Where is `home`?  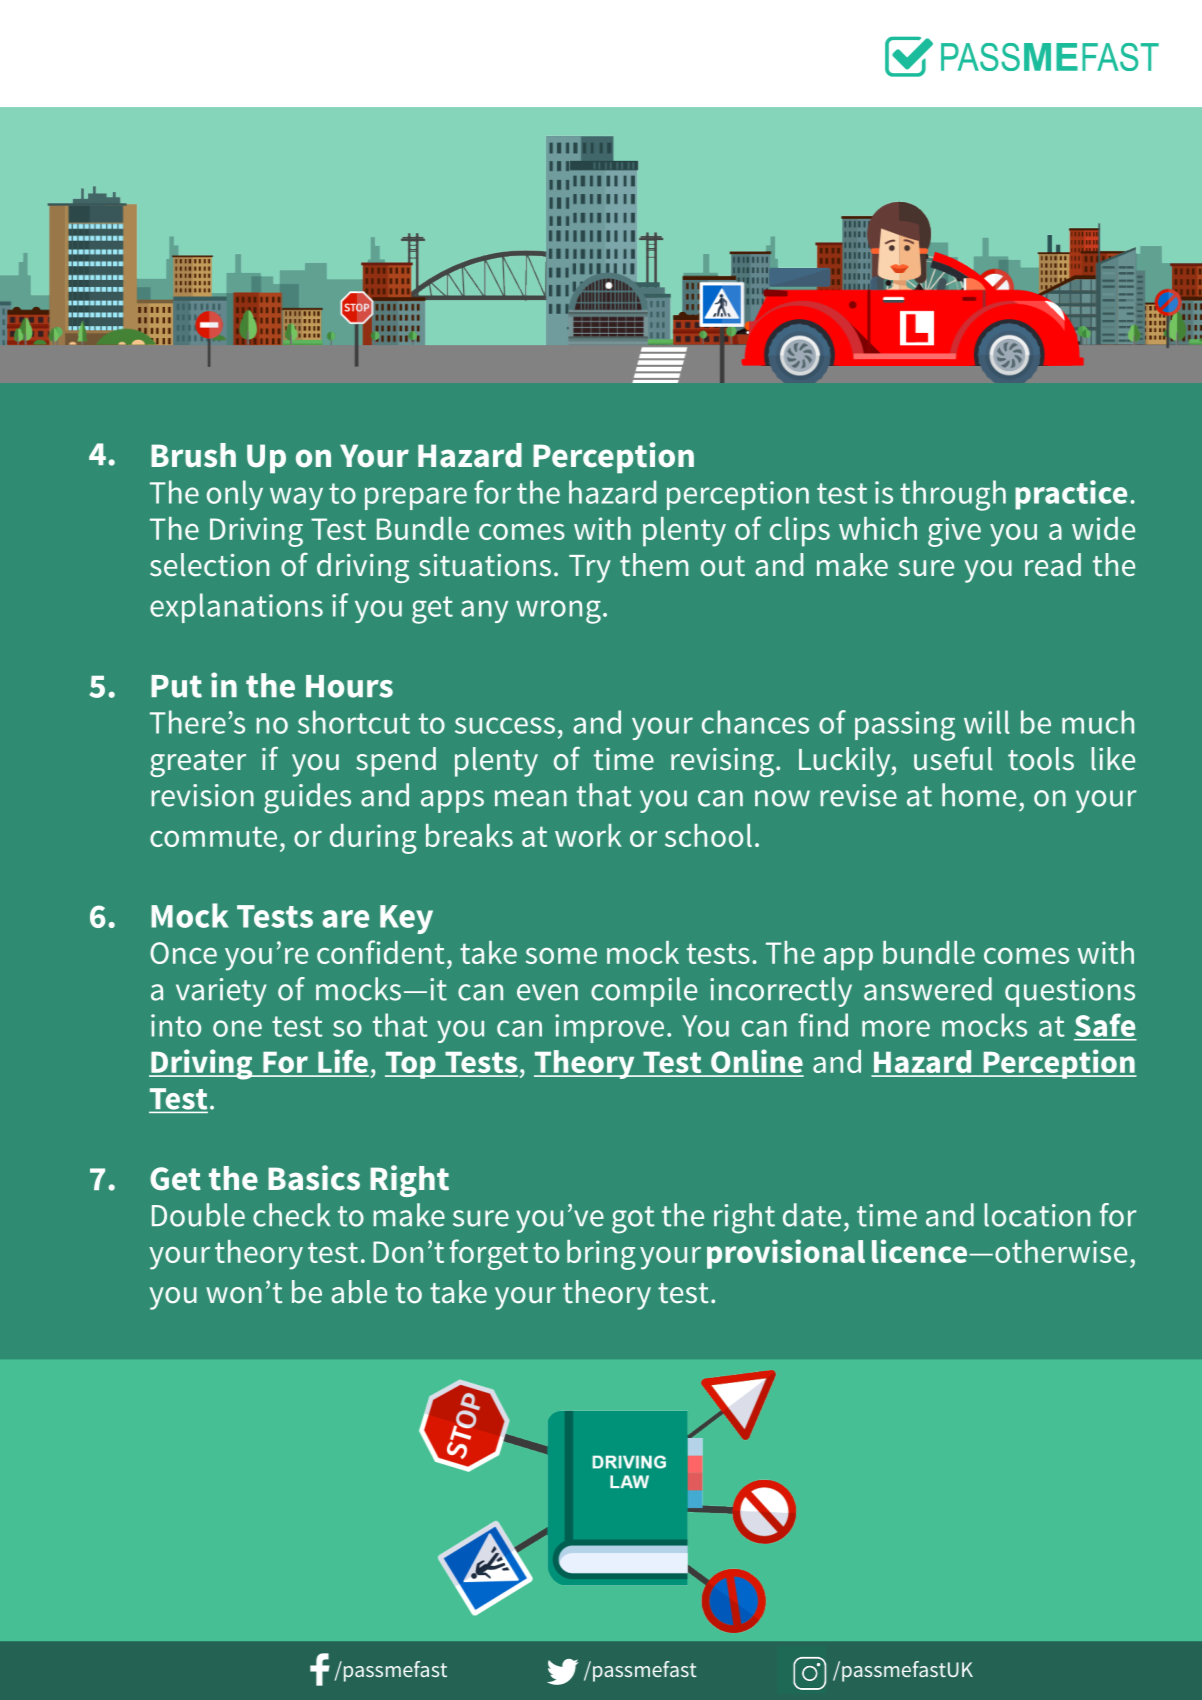
home is located at coordinates (979, 795).
